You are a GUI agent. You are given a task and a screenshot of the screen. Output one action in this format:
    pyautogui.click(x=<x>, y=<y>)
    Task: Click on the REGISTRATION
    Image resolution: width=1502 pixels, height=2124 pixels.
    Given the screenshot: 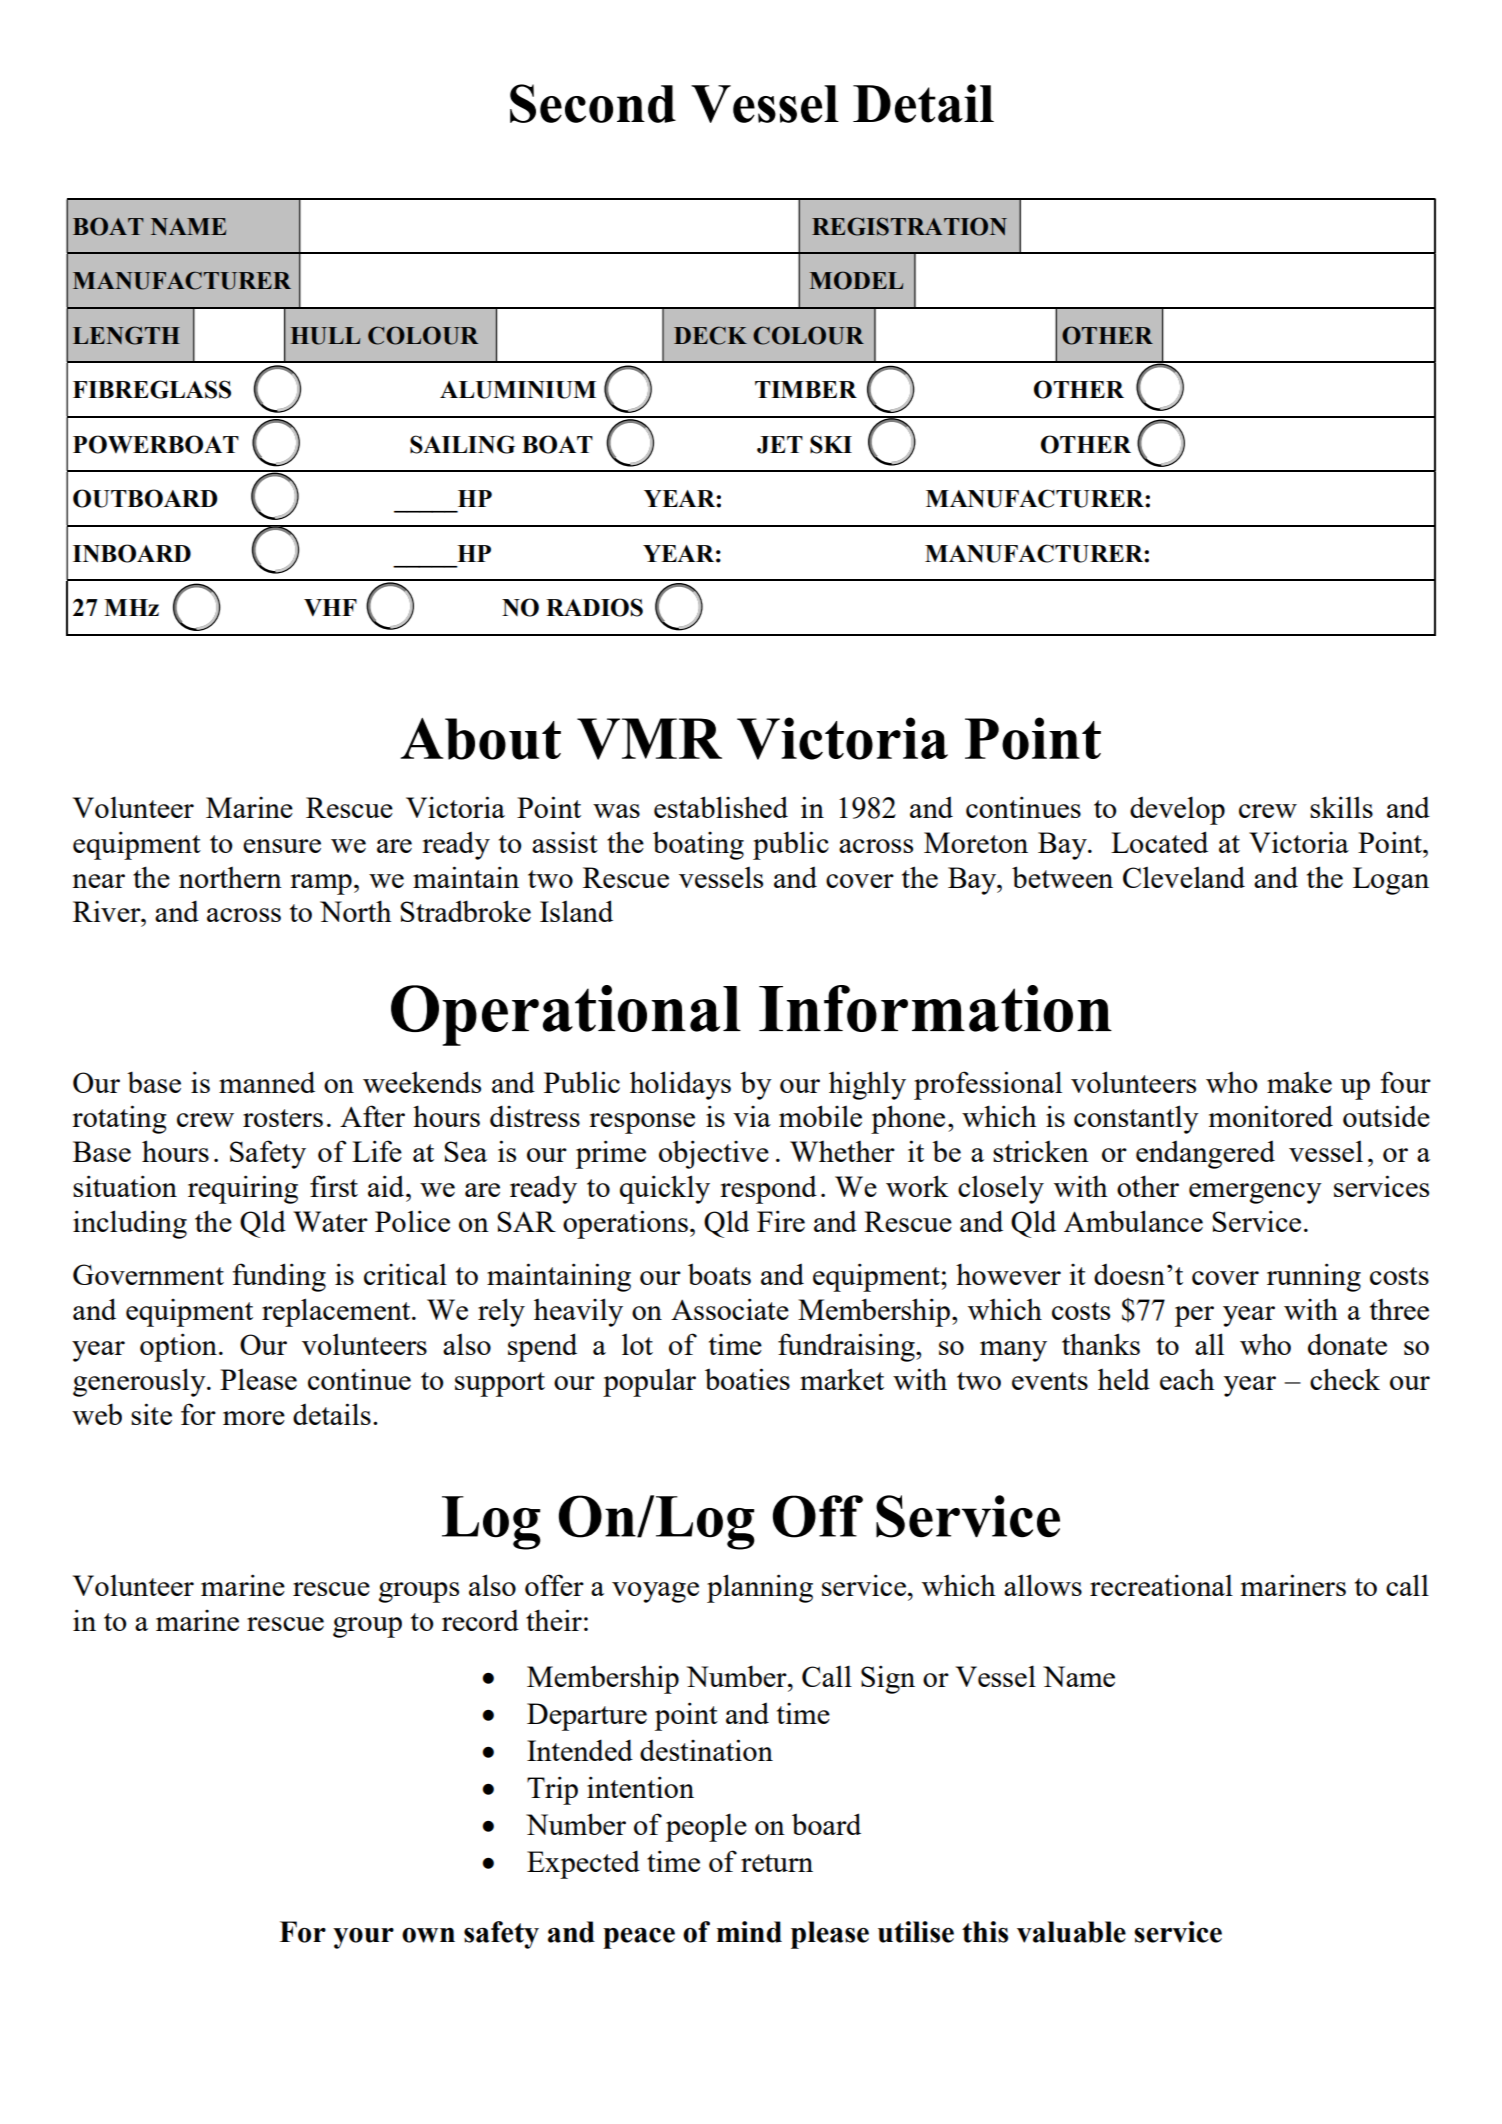 What is the action you would take?
    pyautogui.click(x=909, y=226)
